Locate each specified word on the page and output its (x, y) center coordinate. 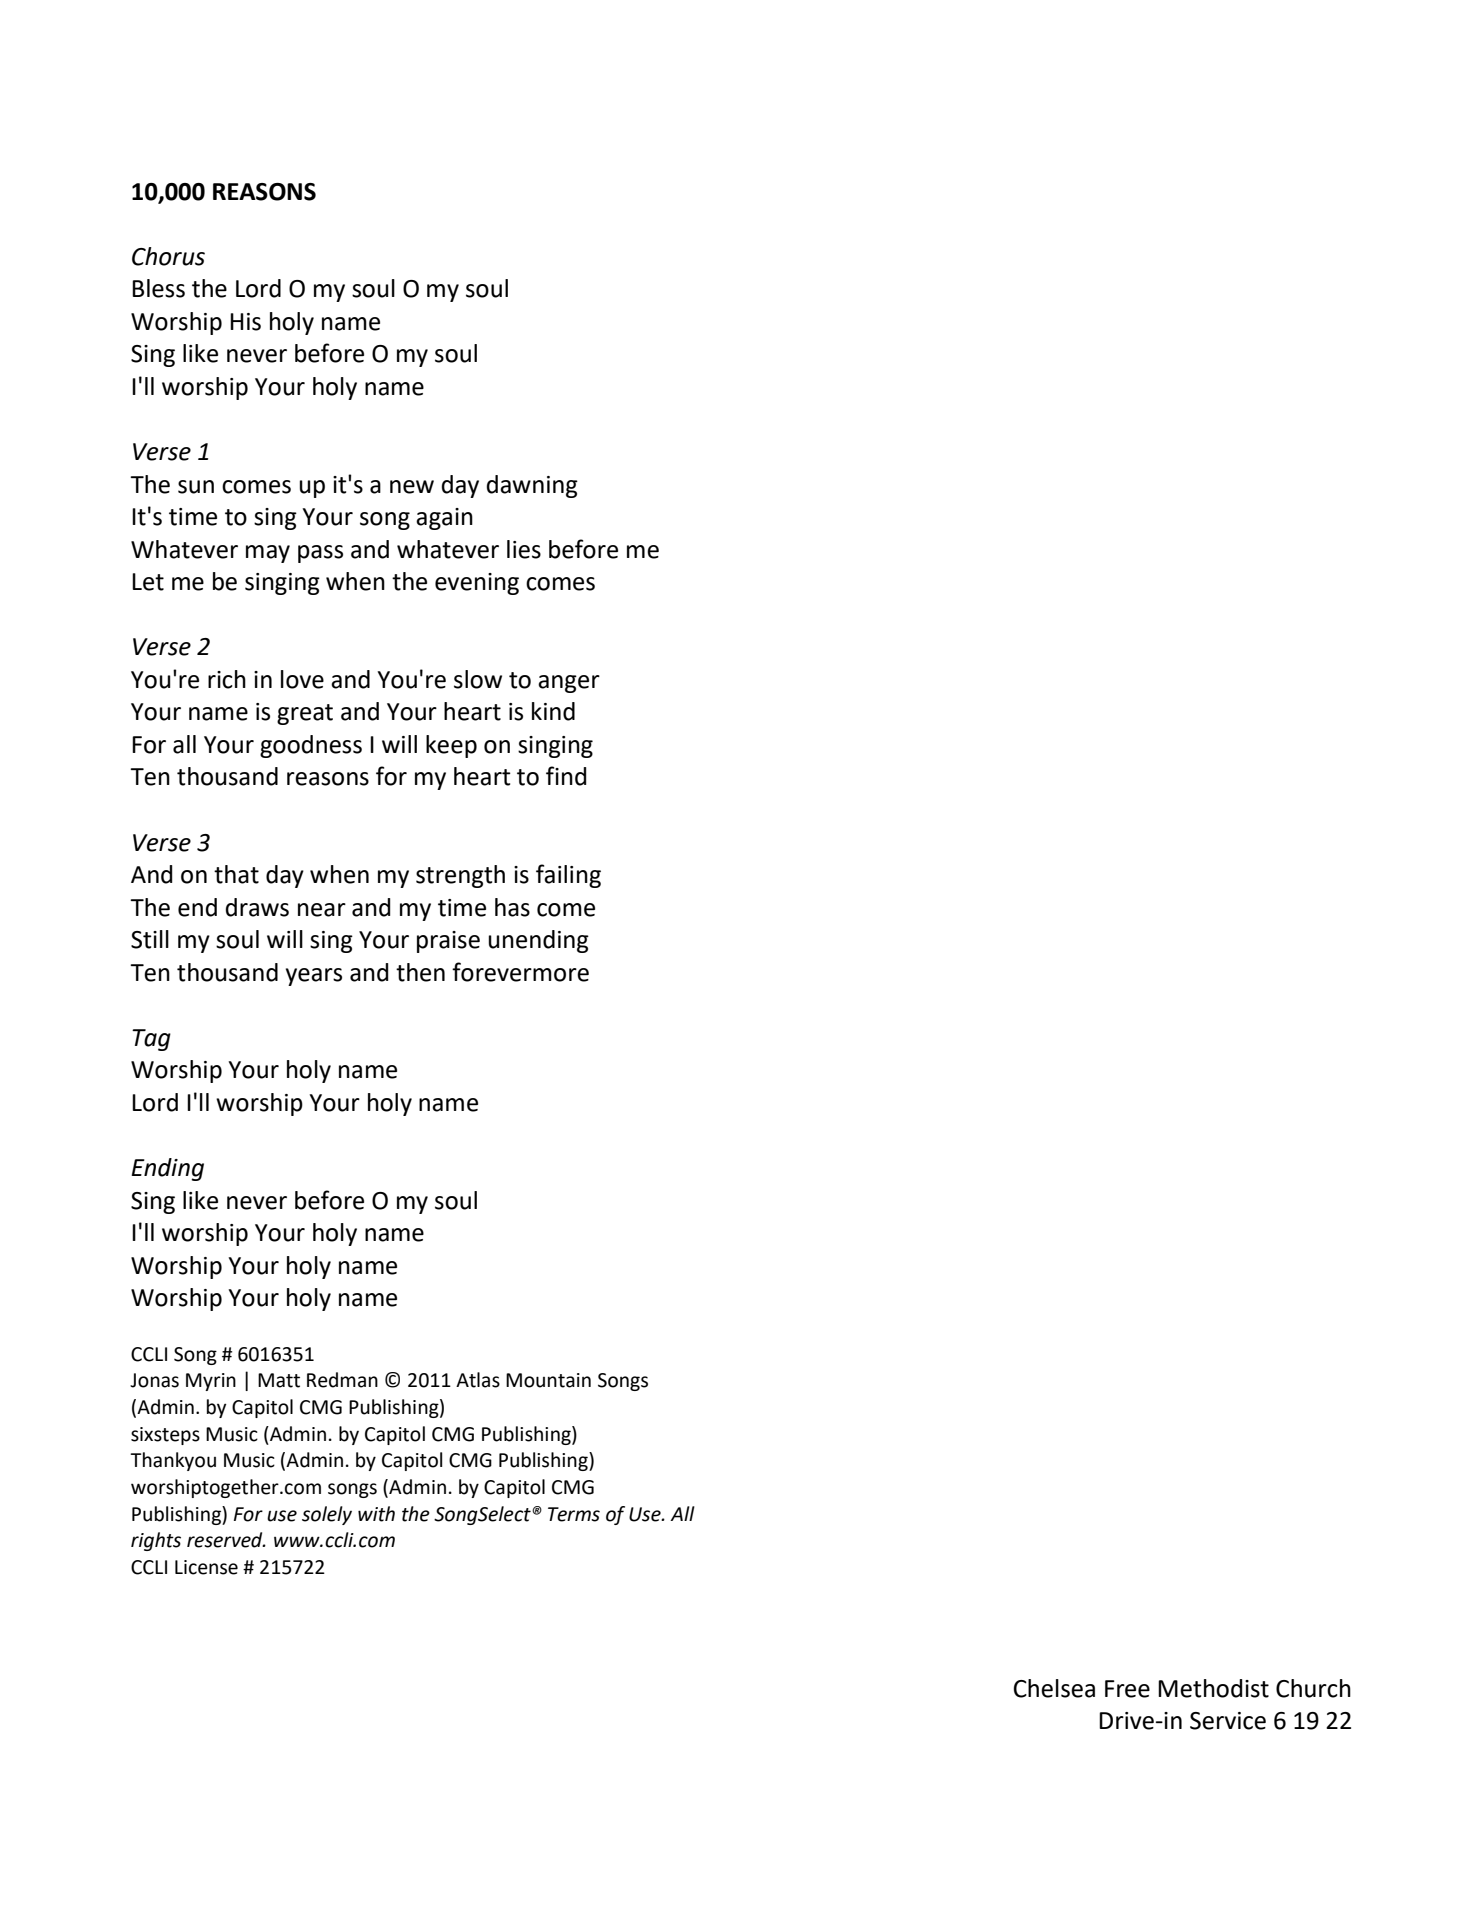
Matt (279, 1380)
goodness (311, 746)
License (206, 1567)
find (566, 776)
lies (524, 549)
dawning (532, 486)
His (245, 322)
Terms (574, 1514)
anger (569, 684)
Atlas (478, 1380)
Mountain (548, 1380)
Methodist (1213, 1688)
